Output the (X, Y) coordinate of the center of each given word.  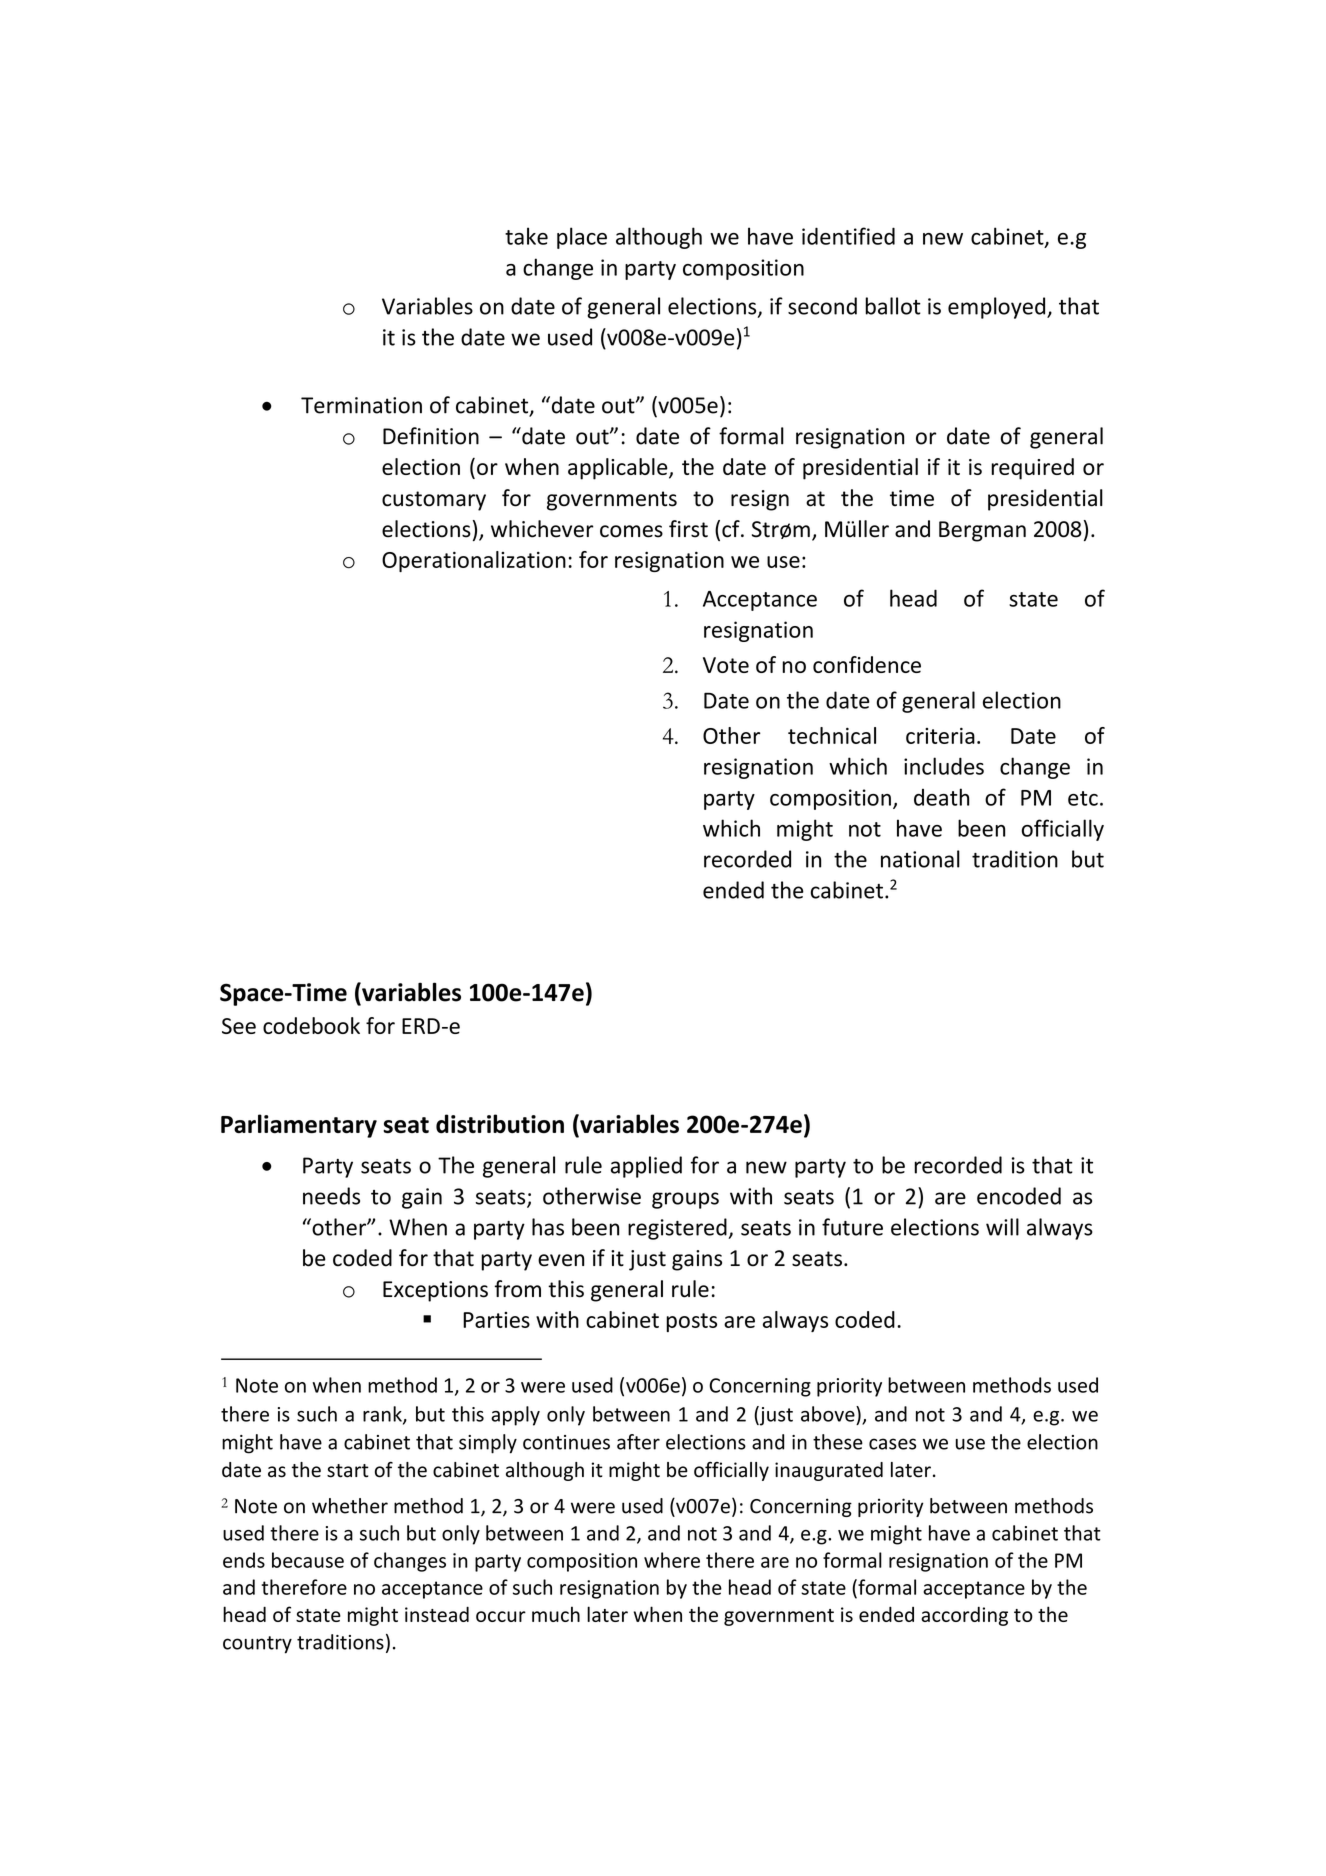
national (920, 859)
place (582, 238)
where (672, 1560)
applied (646, 1167)
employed (998, 308)
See (239, 1026)
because (308, 1560)
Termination (361, 405)
